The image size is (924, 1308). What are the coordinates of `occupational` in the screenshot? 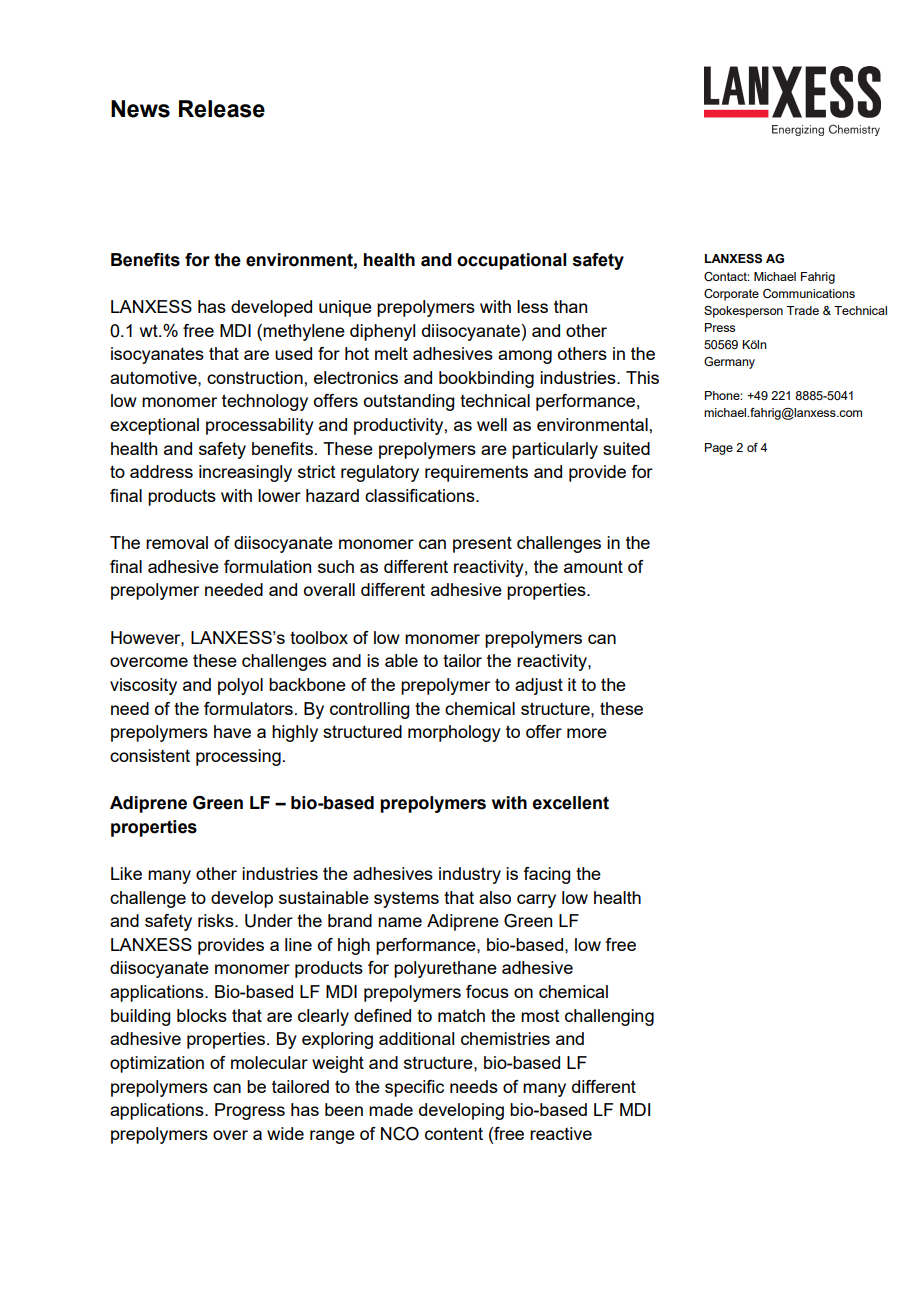 It's located at (511, 261).
